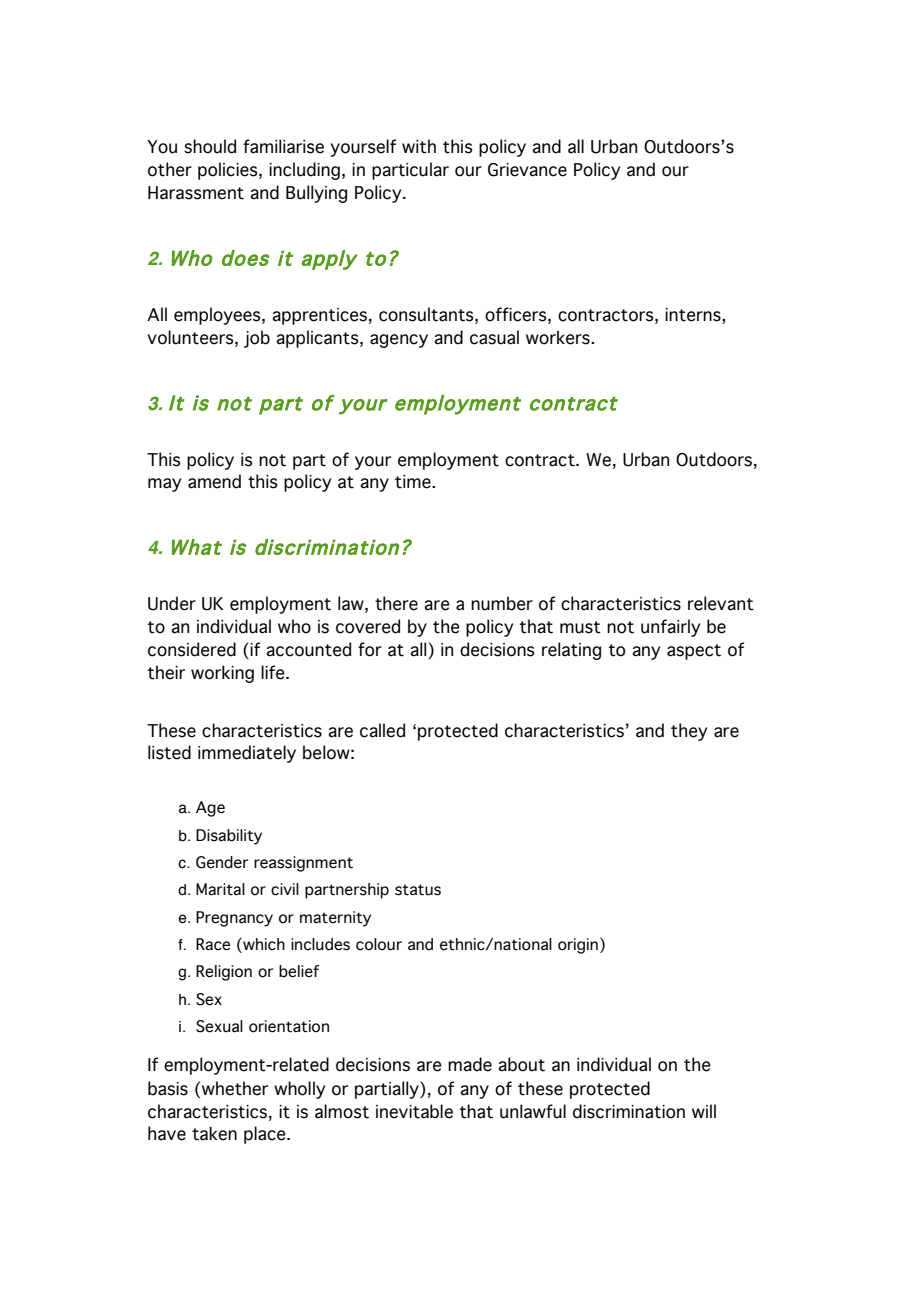  What do you see at coordinates (222, 862) in the screenshot?
I see `Gender` at bounding box center [222, 862].
